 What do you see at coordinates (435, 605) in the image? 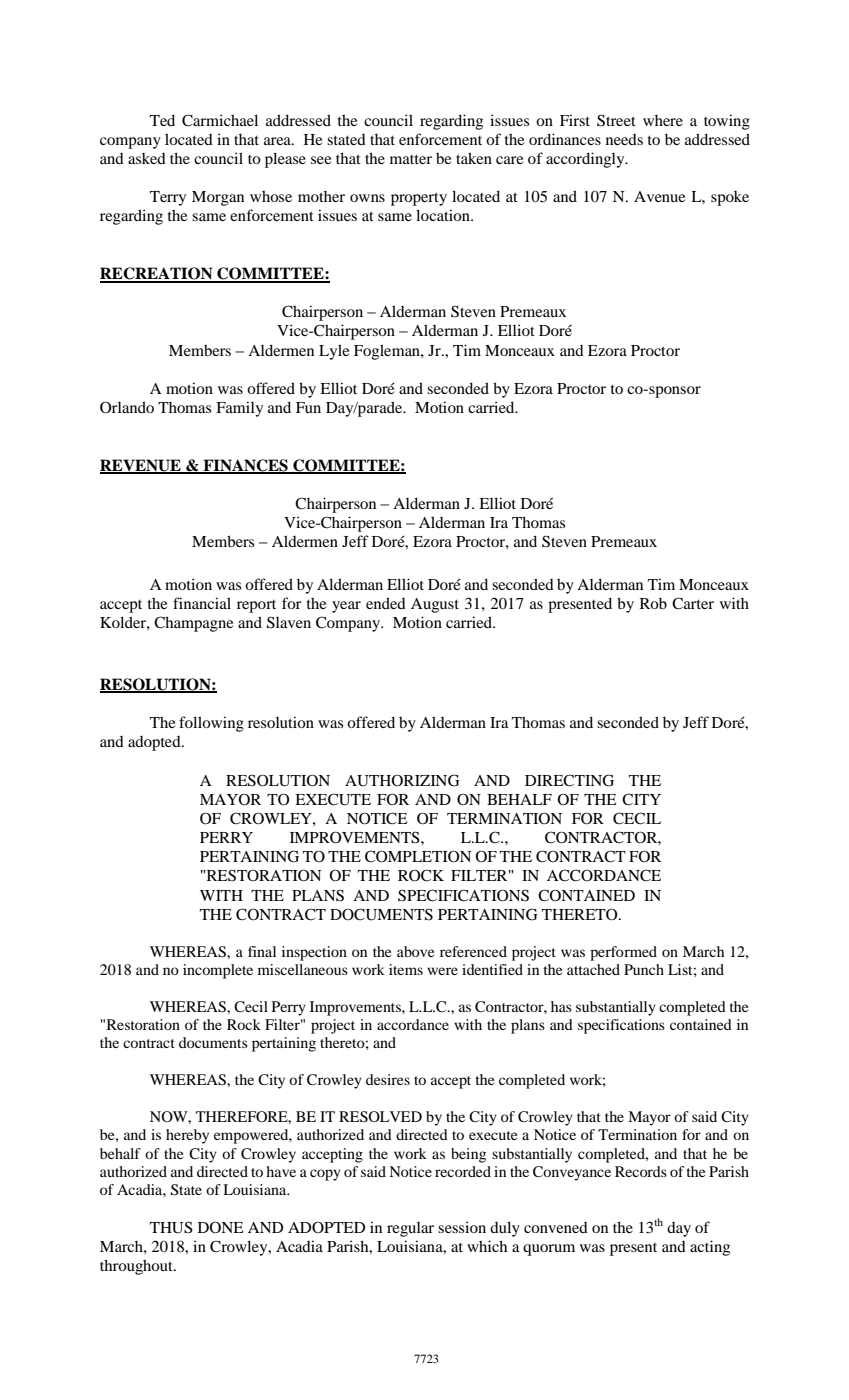
I see `August` at bounding box center [435, 605].
